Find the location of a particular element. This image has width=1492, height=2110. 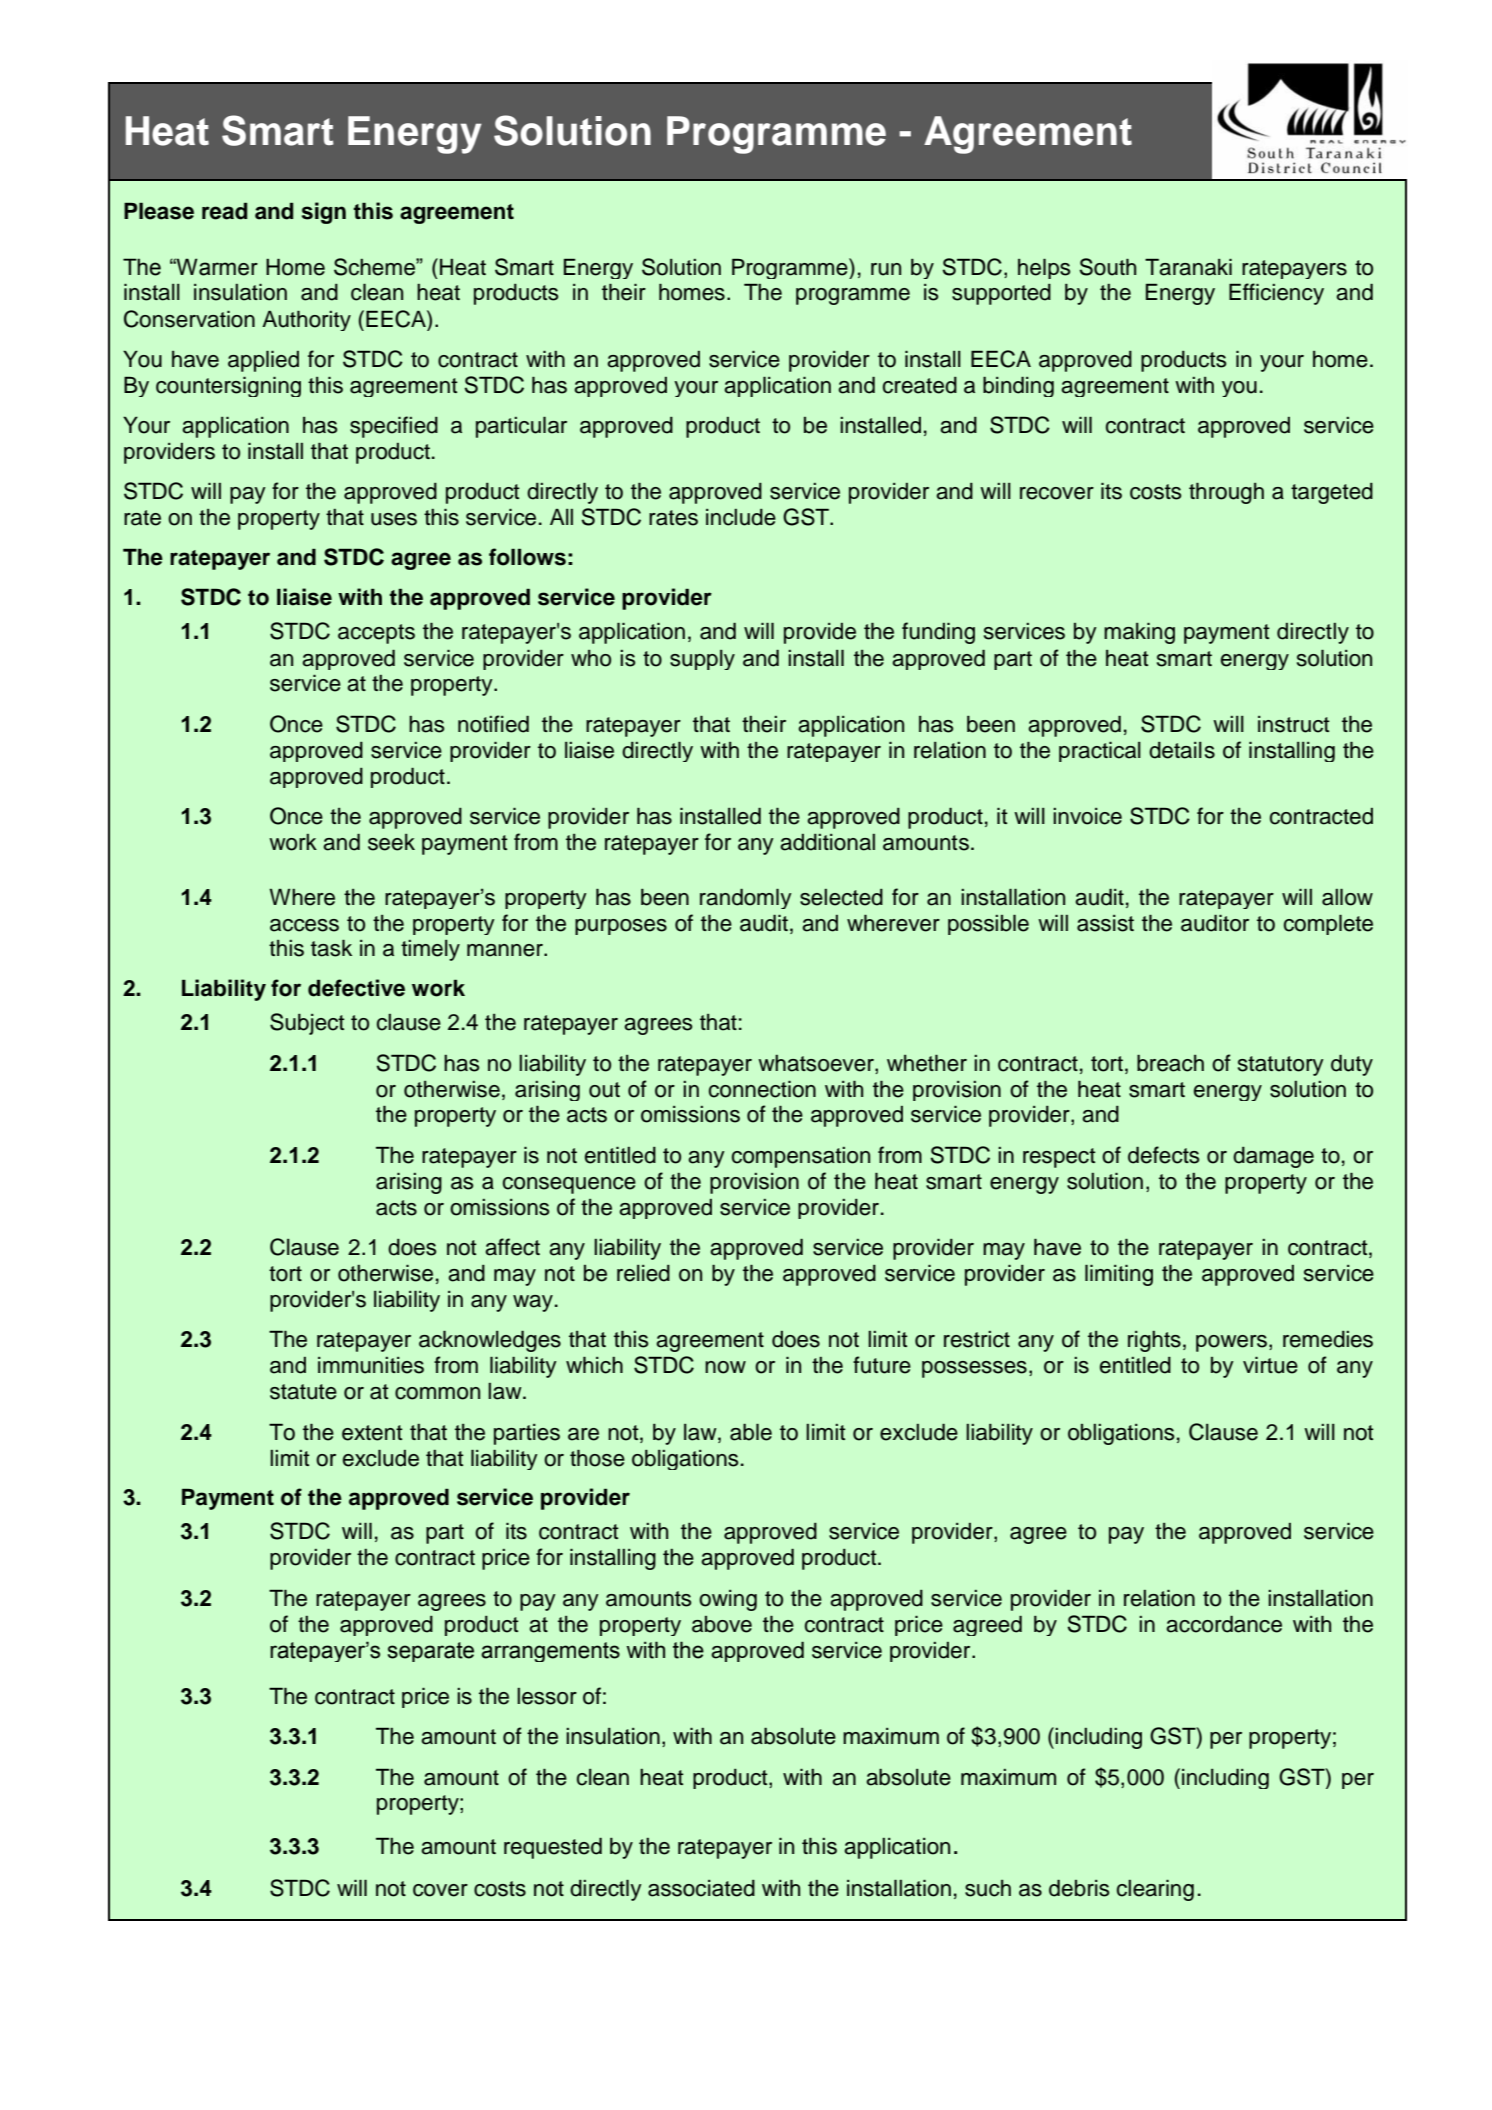

clearing is located at coordinates (1155, 1890).
